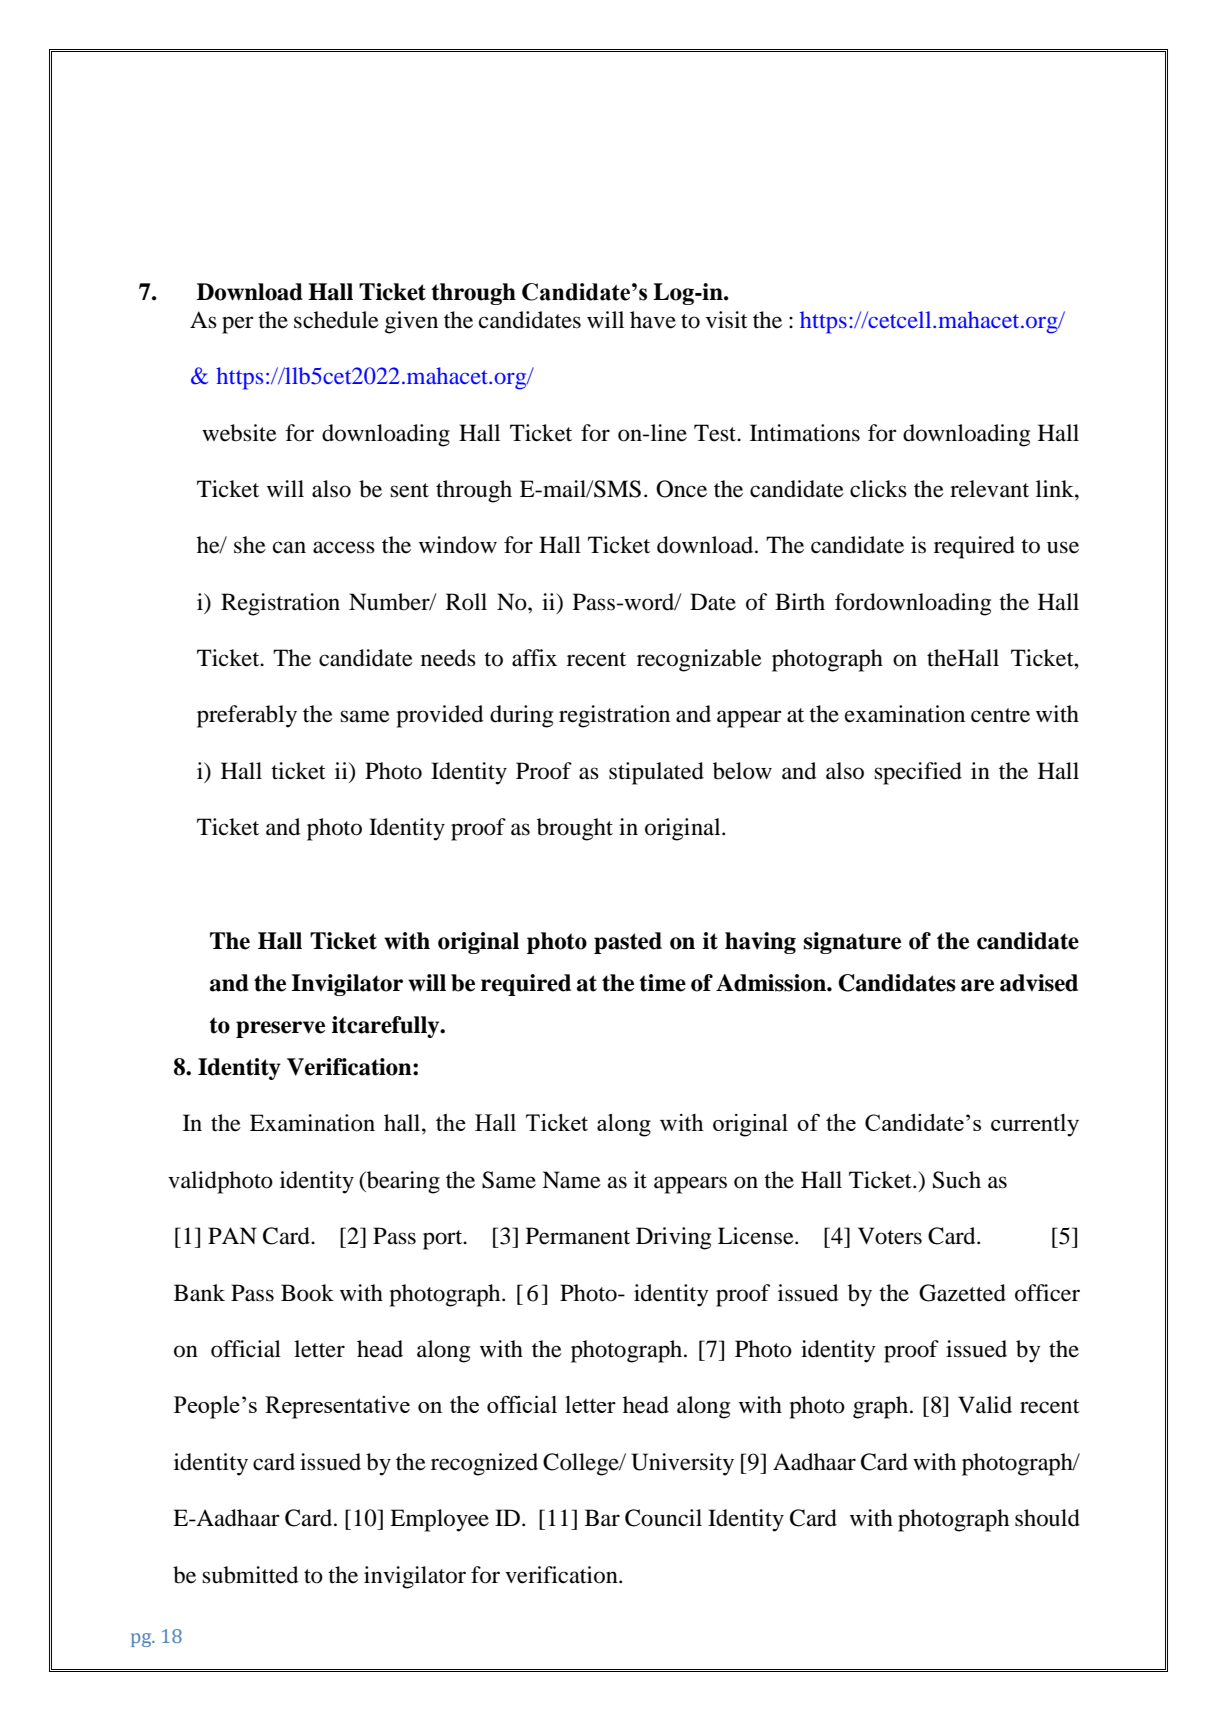 The image size is (1217, 1721). What do you see at coordinates (1047, 1518) in the page?
I see `should` at bounding box center [1047, 1518].
